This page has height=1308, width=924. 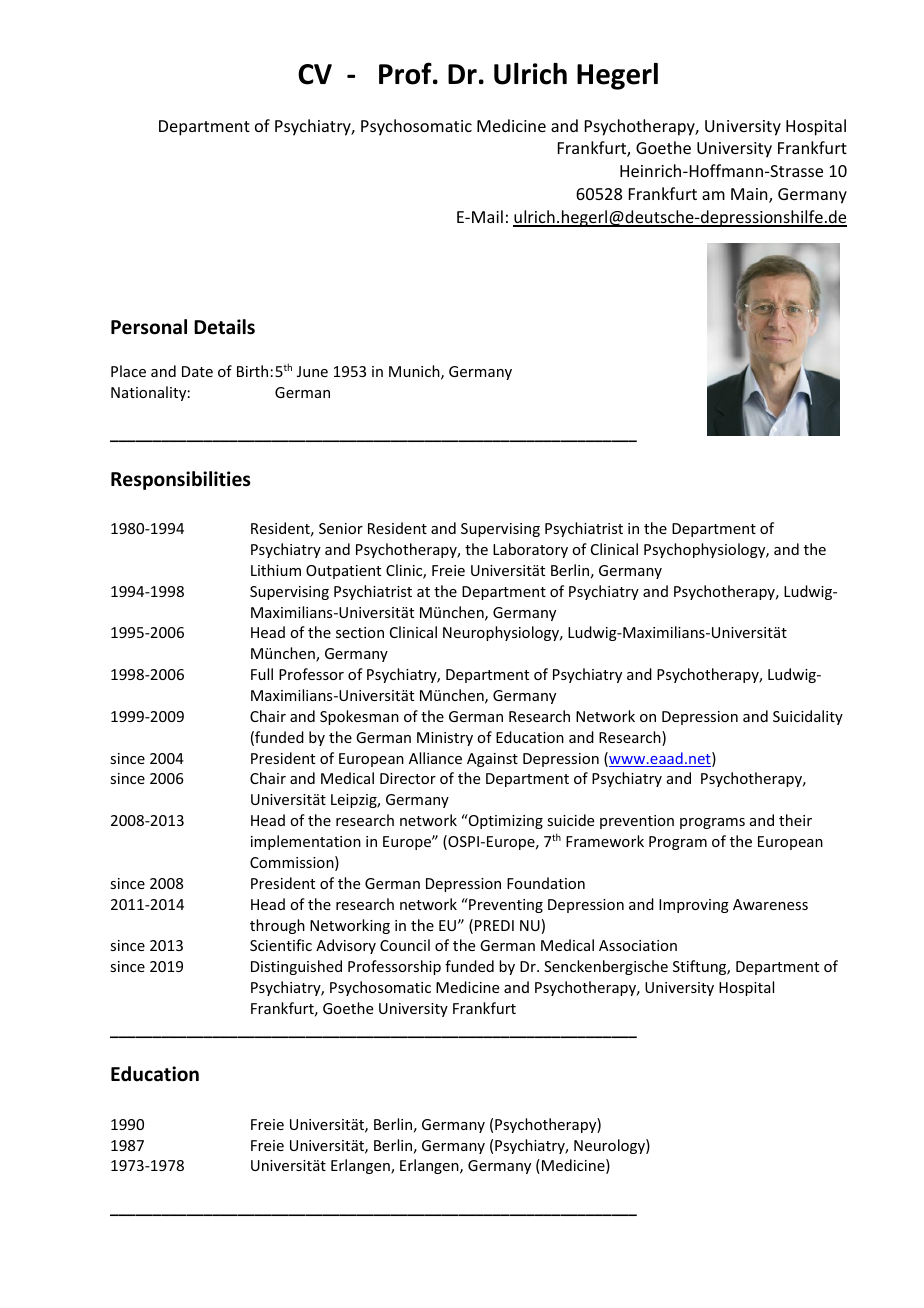 I want to click on Suicidality, so click(x=808, y=717).
